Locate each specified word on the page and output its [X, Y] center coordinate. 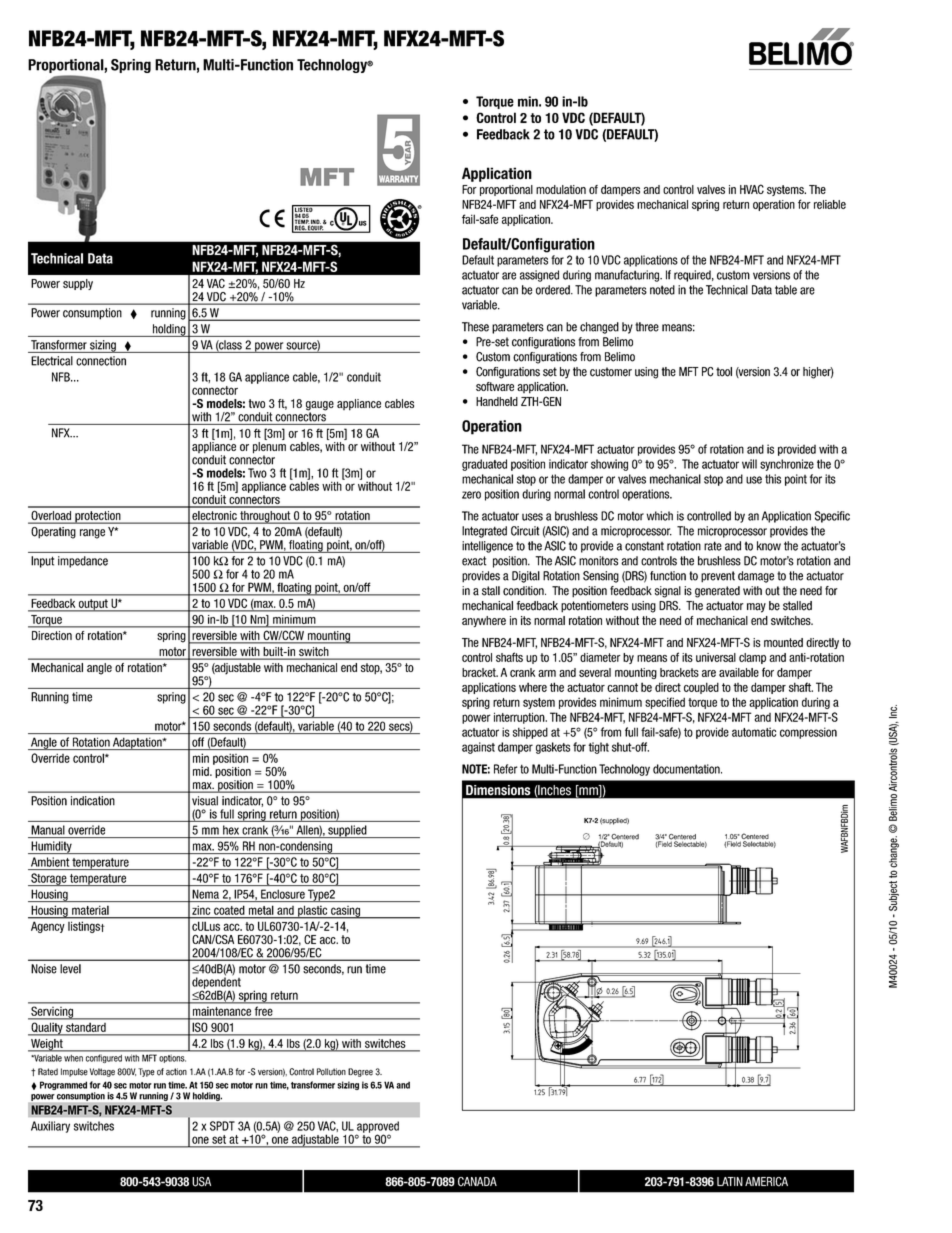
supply [78, 284]
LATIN [730, 1181]
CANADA [477, 1182]
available [739, 672]
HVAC [752, 189]
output [93, 605]
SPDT [222, 1126]
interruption [520, 718]
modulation [561, 189]
